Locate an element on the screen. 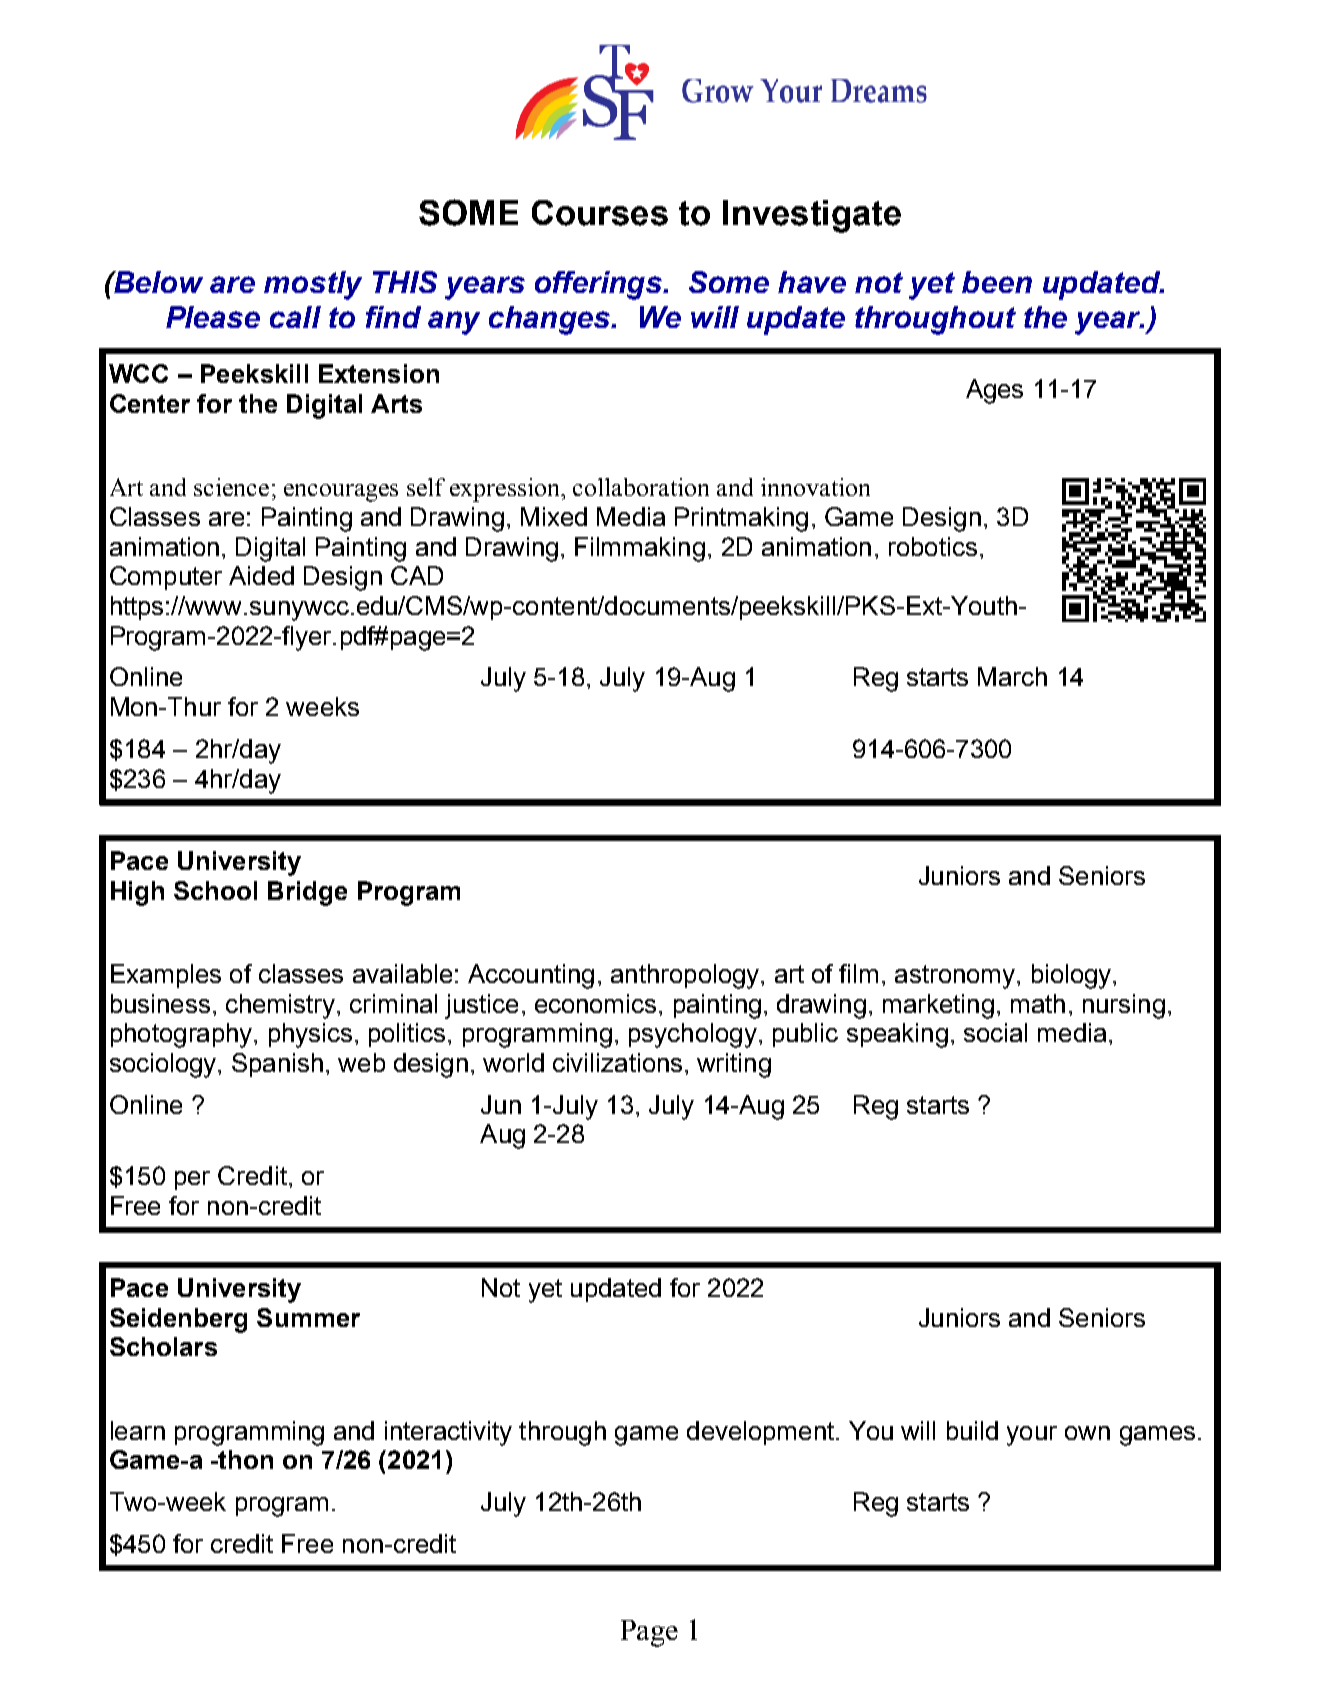 This screenshot has width=1320, height=1708. School is located at coordinates (215, 890).
